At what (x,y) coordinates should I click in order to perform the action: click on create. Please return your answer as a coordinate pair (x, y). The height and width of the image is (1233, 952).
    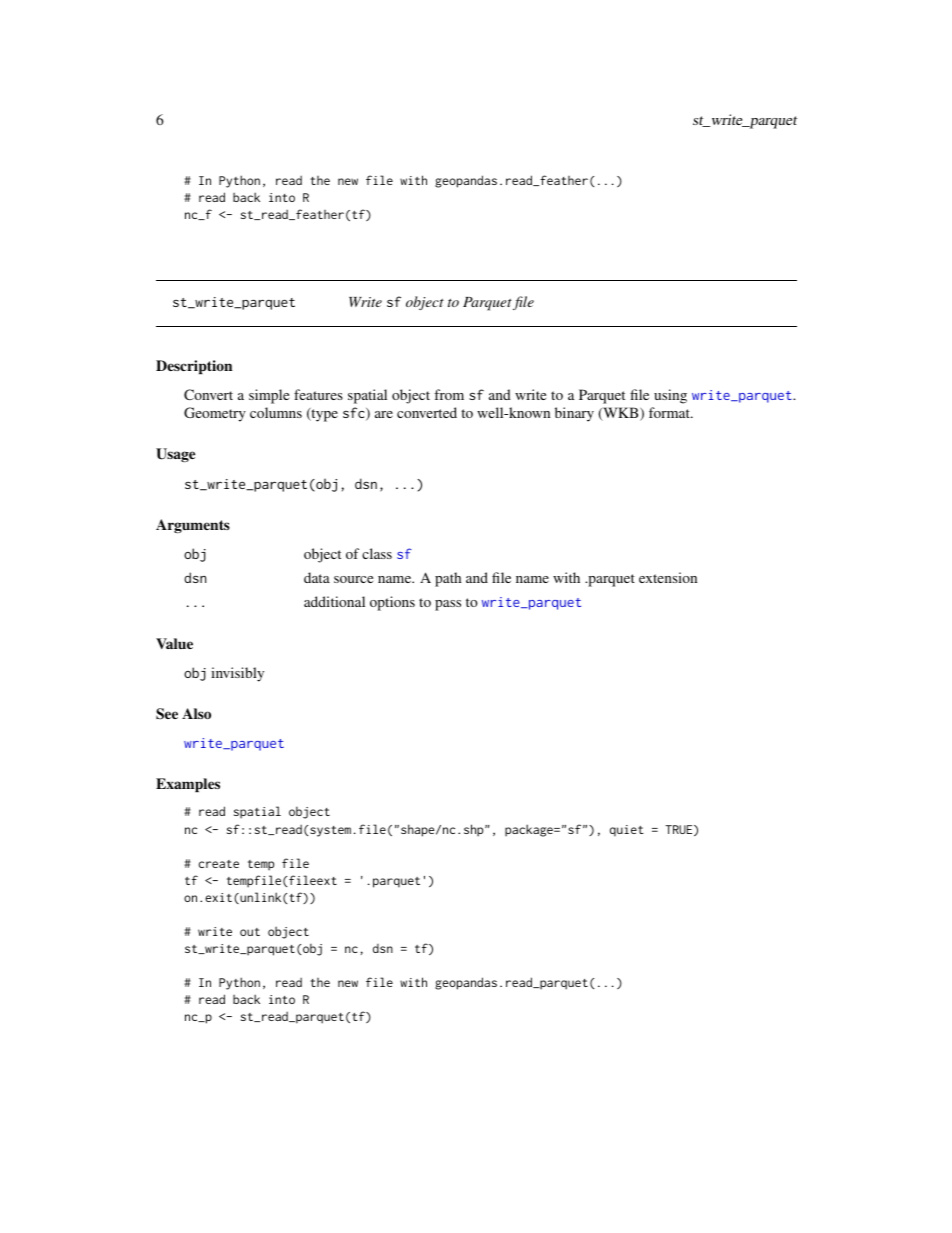
    Looking at the image, I should click on (219, 864).
